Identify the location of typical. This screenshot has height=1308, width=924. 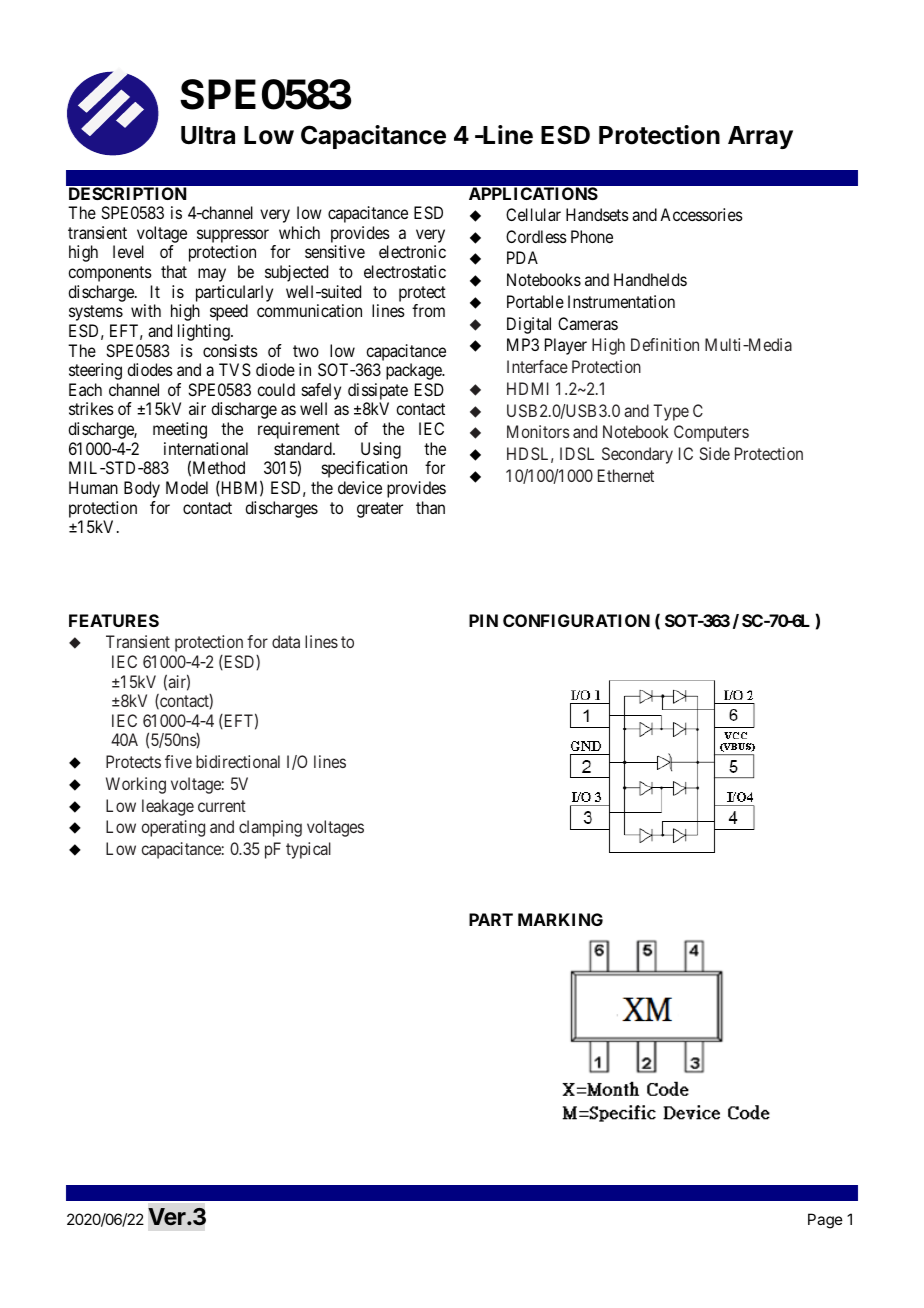
(308, 850).
